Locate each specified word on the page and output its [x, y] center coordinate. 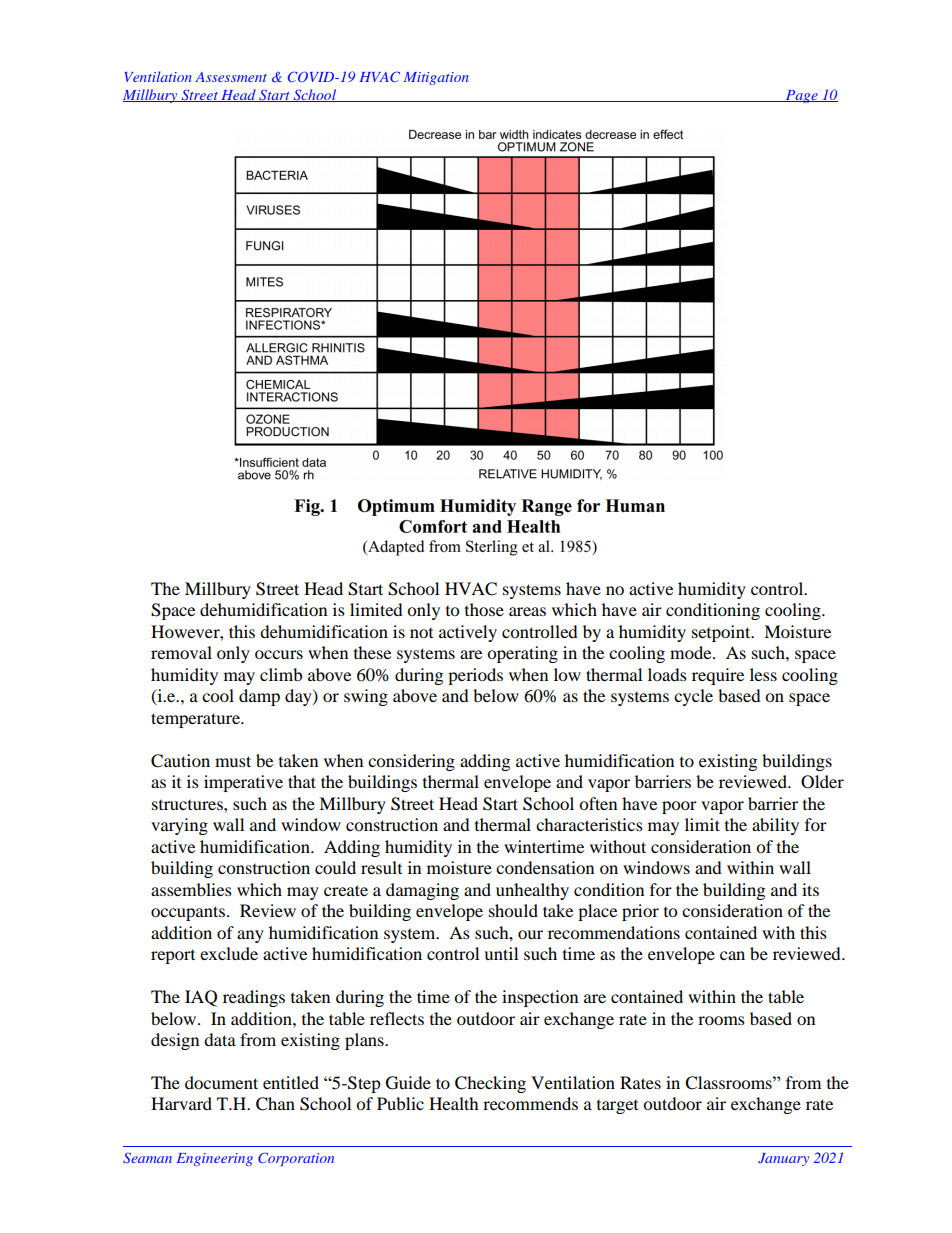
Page [801, 96]
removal [181, 652]
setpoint [722, 633]
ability [775, 826]
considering [411, 762]
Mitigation [436, 78]
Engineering [215, 1159]
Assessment [231, 77]
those [484, 609]
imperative [243, 783]
